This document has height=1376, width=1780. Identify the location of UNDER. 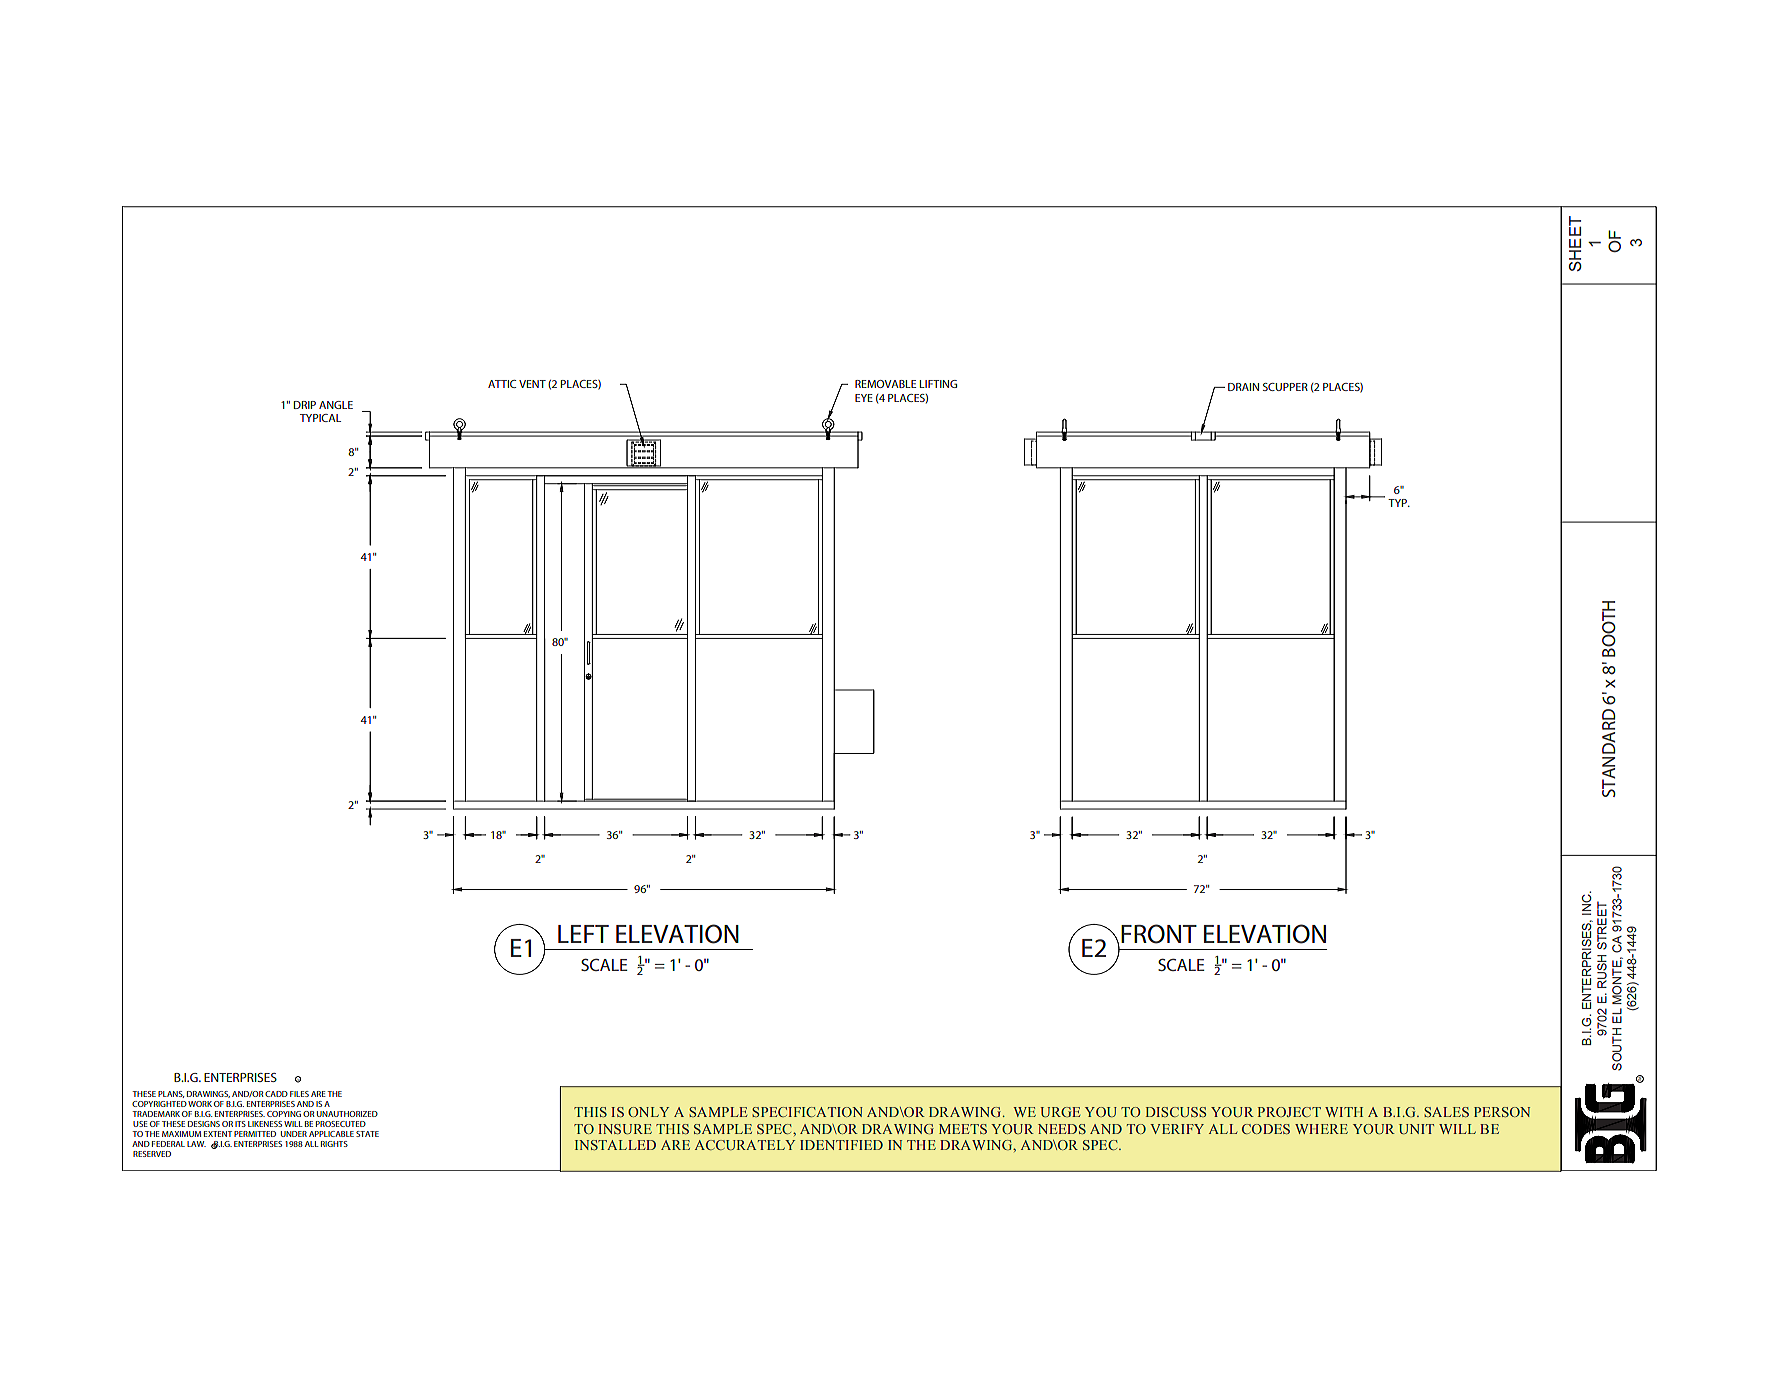
(294, 1134).
